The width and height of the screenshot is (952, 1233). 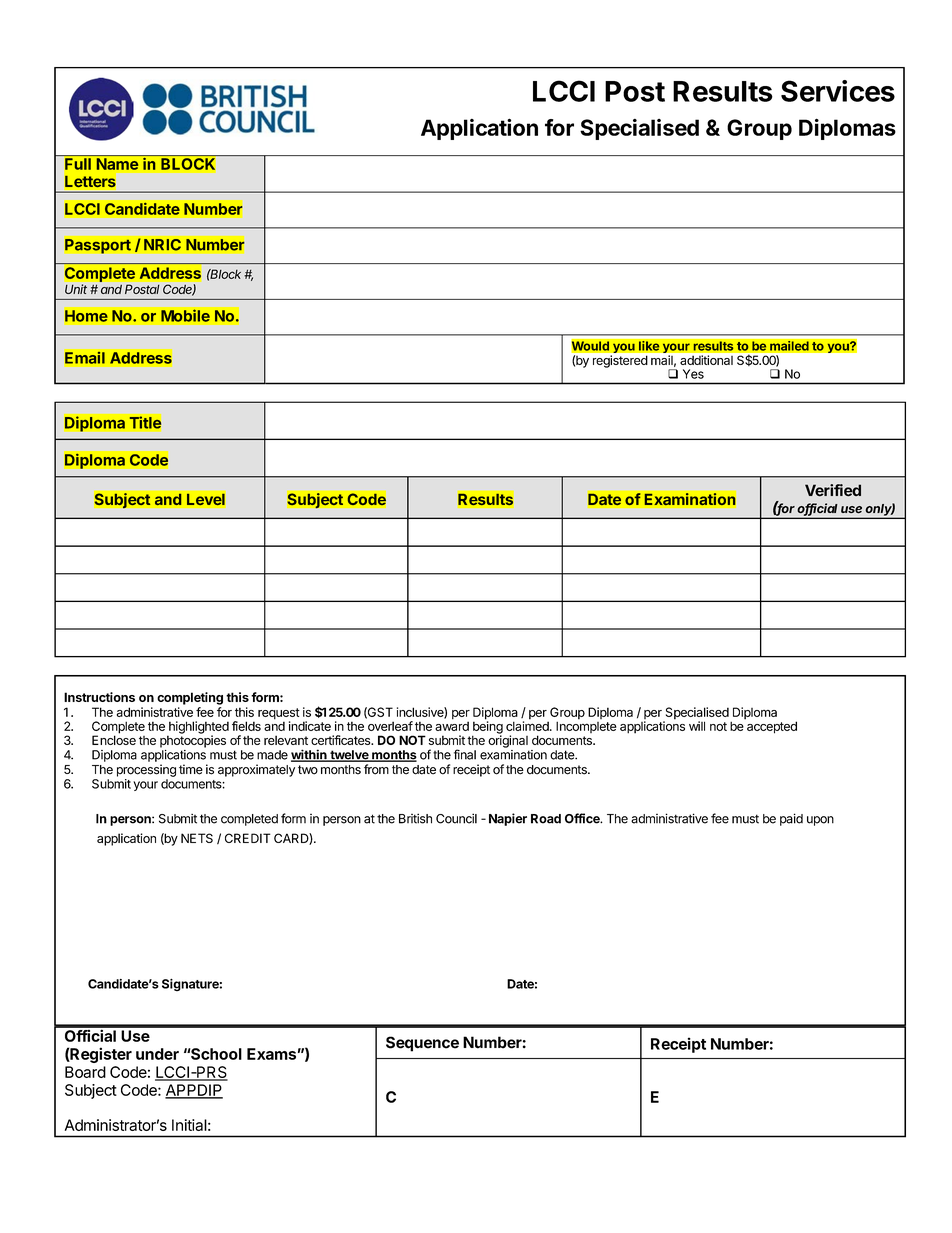 What do you see at coordinates (422, 1044) in the screenshot?
I see `Sequence` at bounding box center [422, 1044].
